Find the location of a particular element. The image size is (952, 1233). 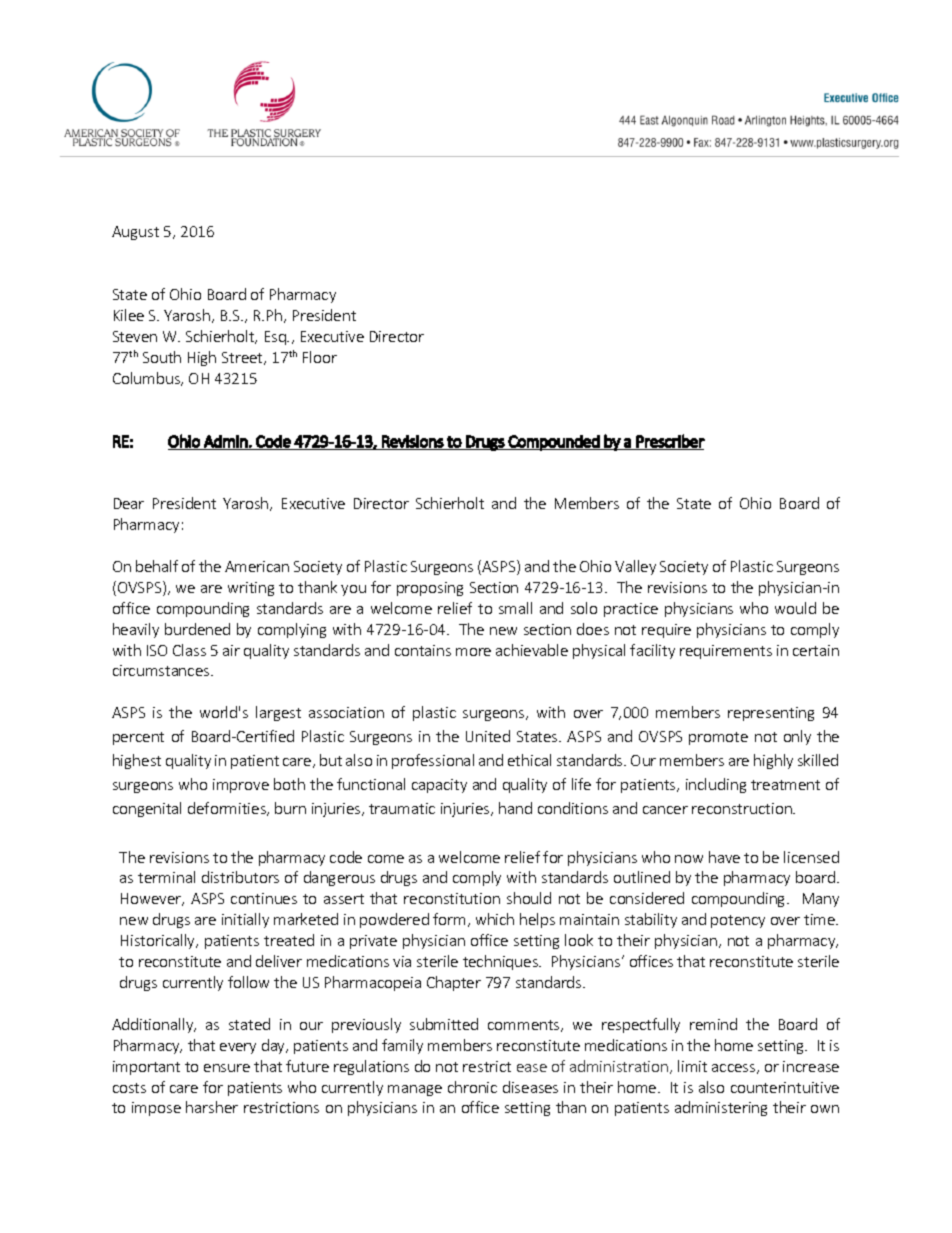

Compounded is located at coordinates (554, 443).
